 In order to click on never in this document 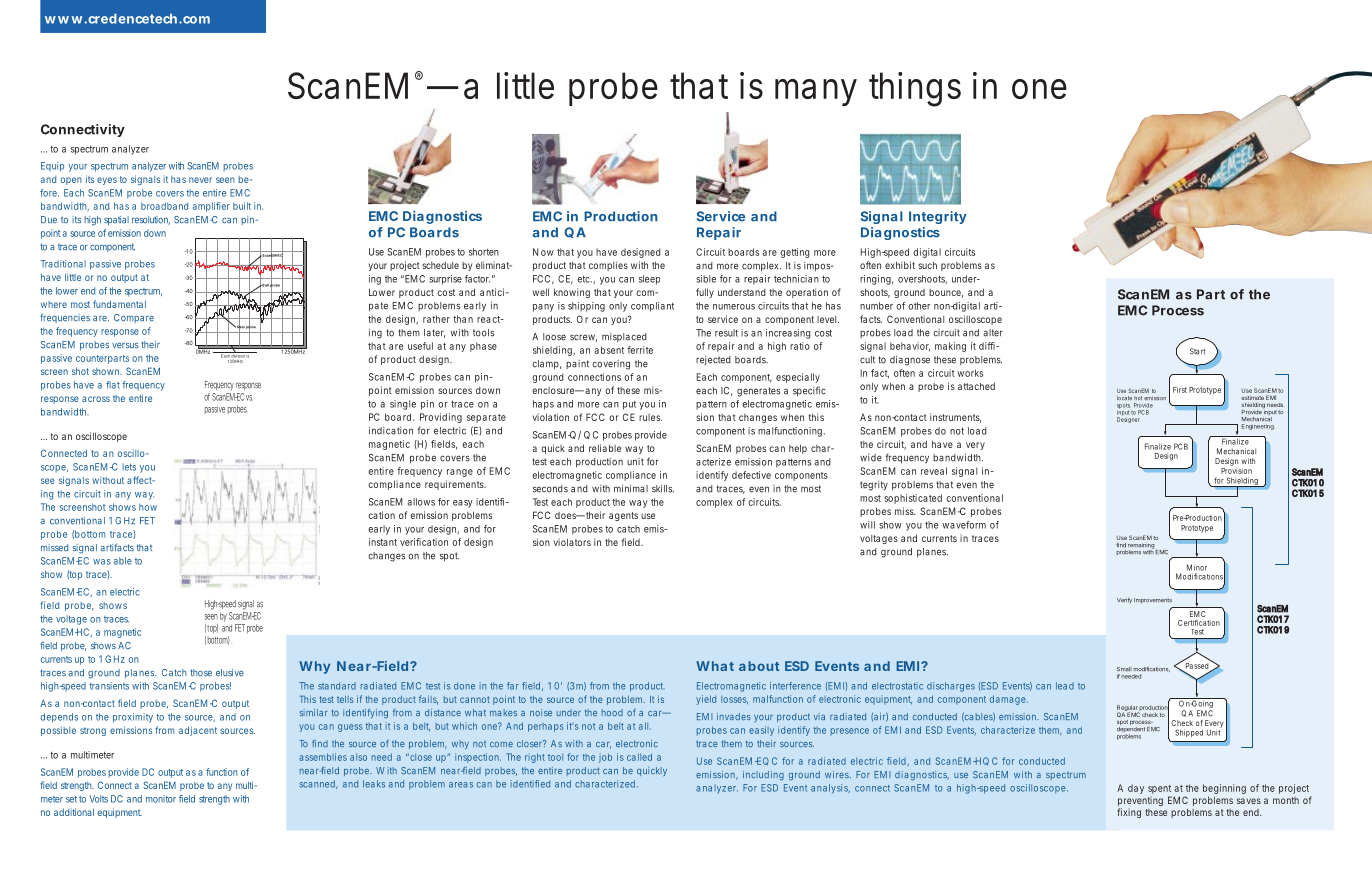, I will do `click(200, 180)`.
